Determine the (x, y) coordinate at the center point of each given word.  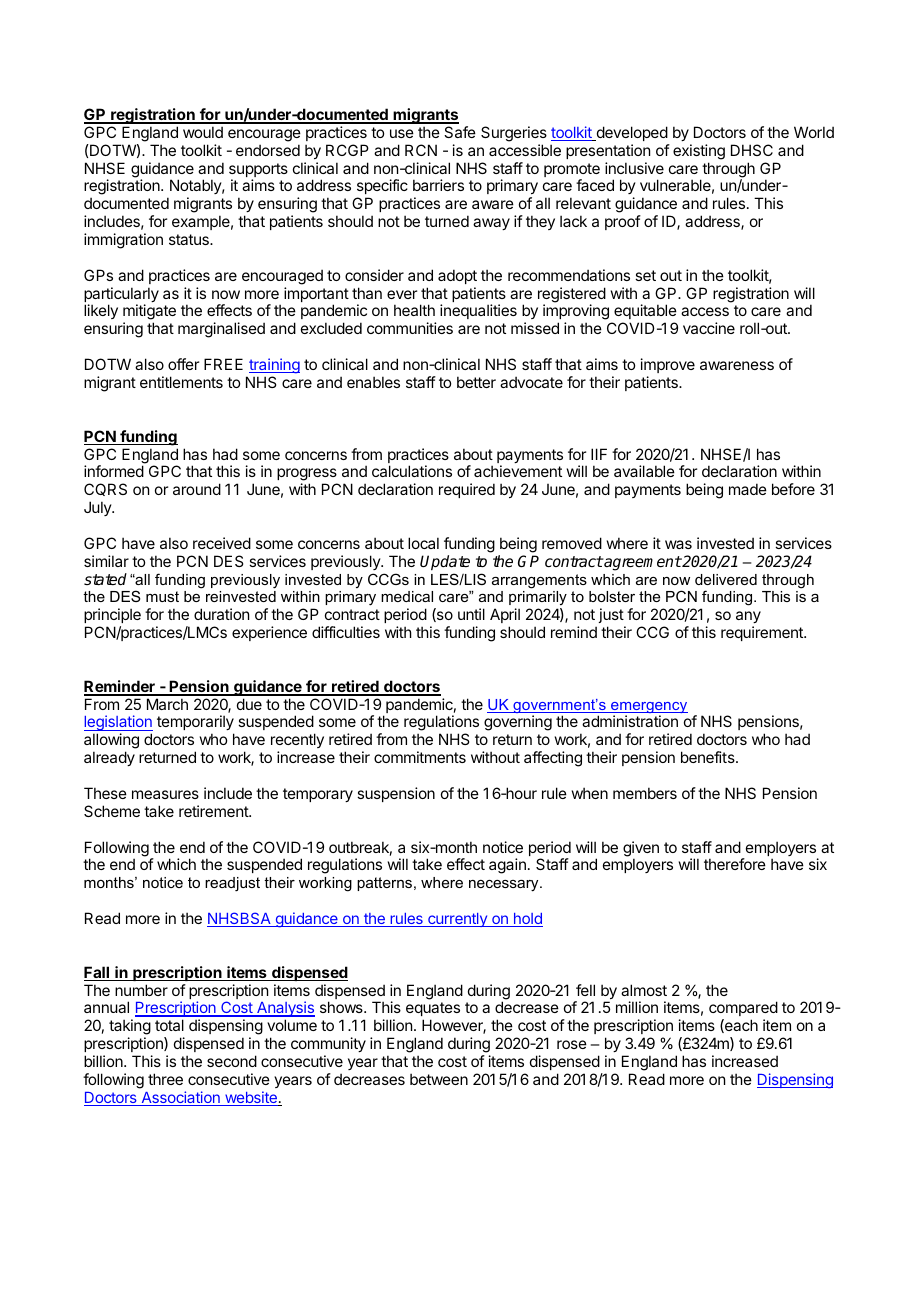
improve (668, 365)
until (471, 614)
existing (699, 152)
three (165, 1079)
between (439, 1079)
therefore (735, 864)
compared (743, 1008)
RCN (421, 150)
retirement (214, 811)
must (162, 596)
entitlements (181, 382)
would (203, 132)
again (507, 866)
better (476, 382)
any (748, 617)
